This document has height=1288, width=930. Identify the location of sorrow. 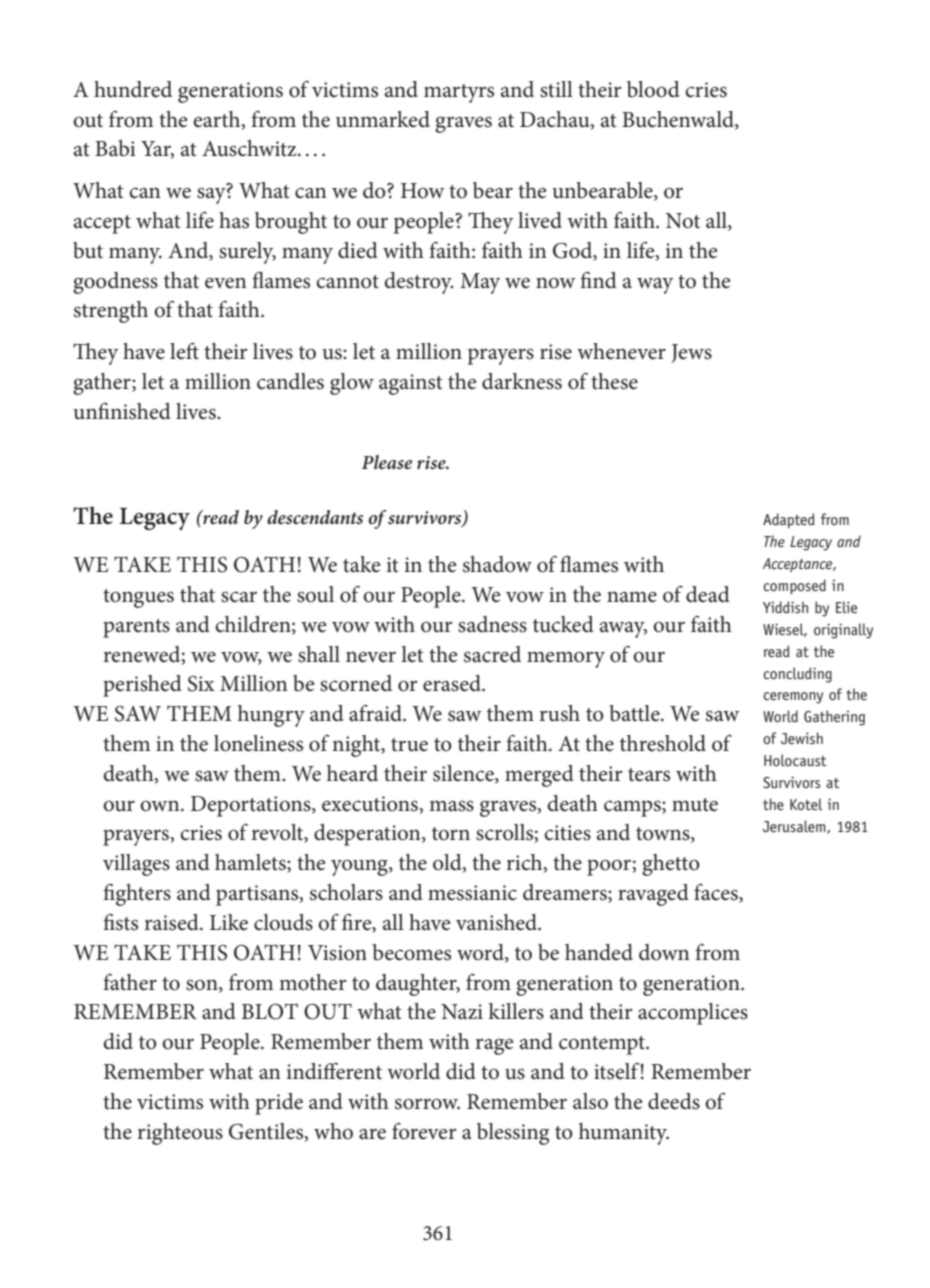
(427, 1104).
